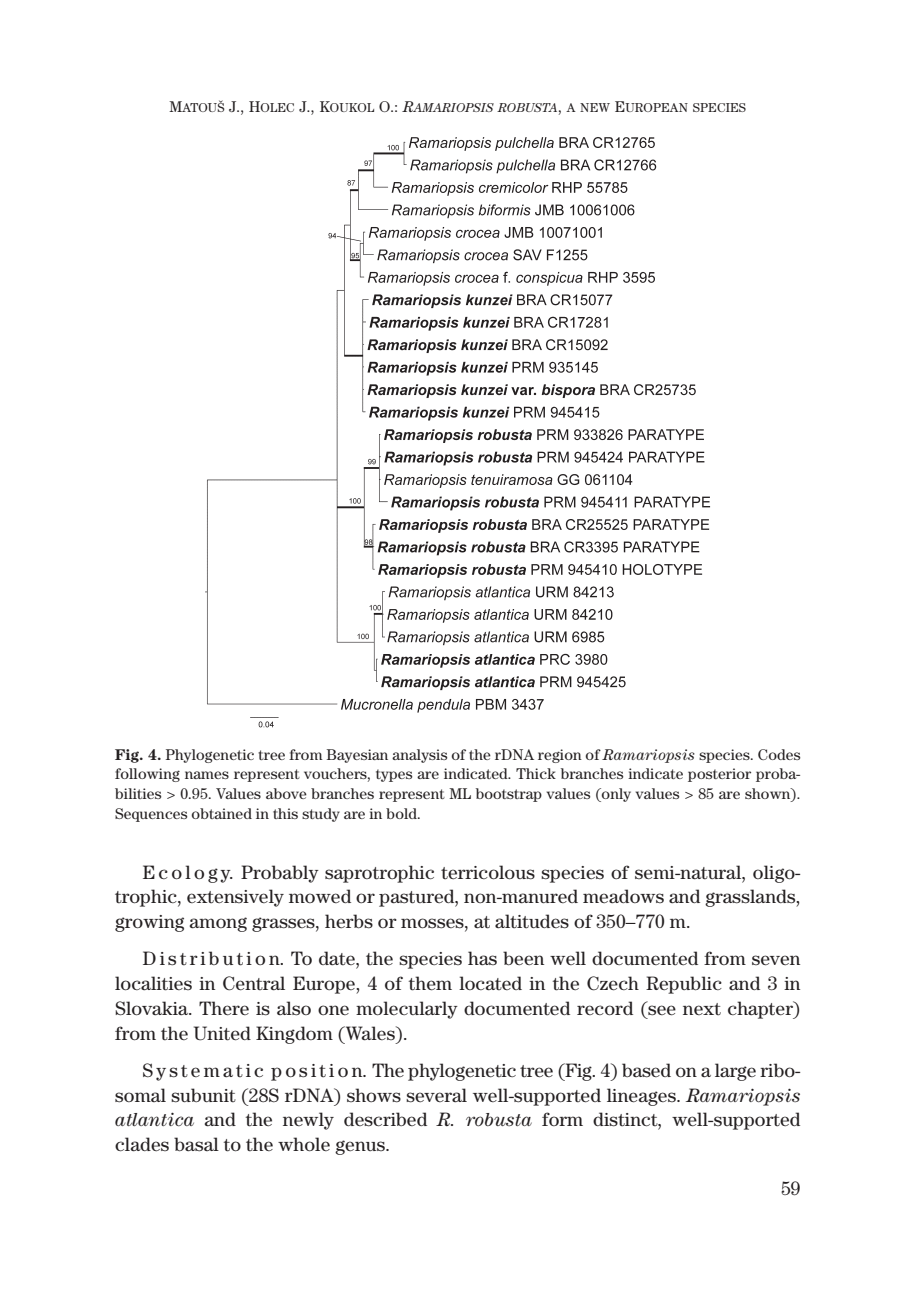 This screenshot has height=1316, width=915. What do you see at coordinates (385, 1119) in the screenshot?
I see `described` at bounding box center [385, 1119].
